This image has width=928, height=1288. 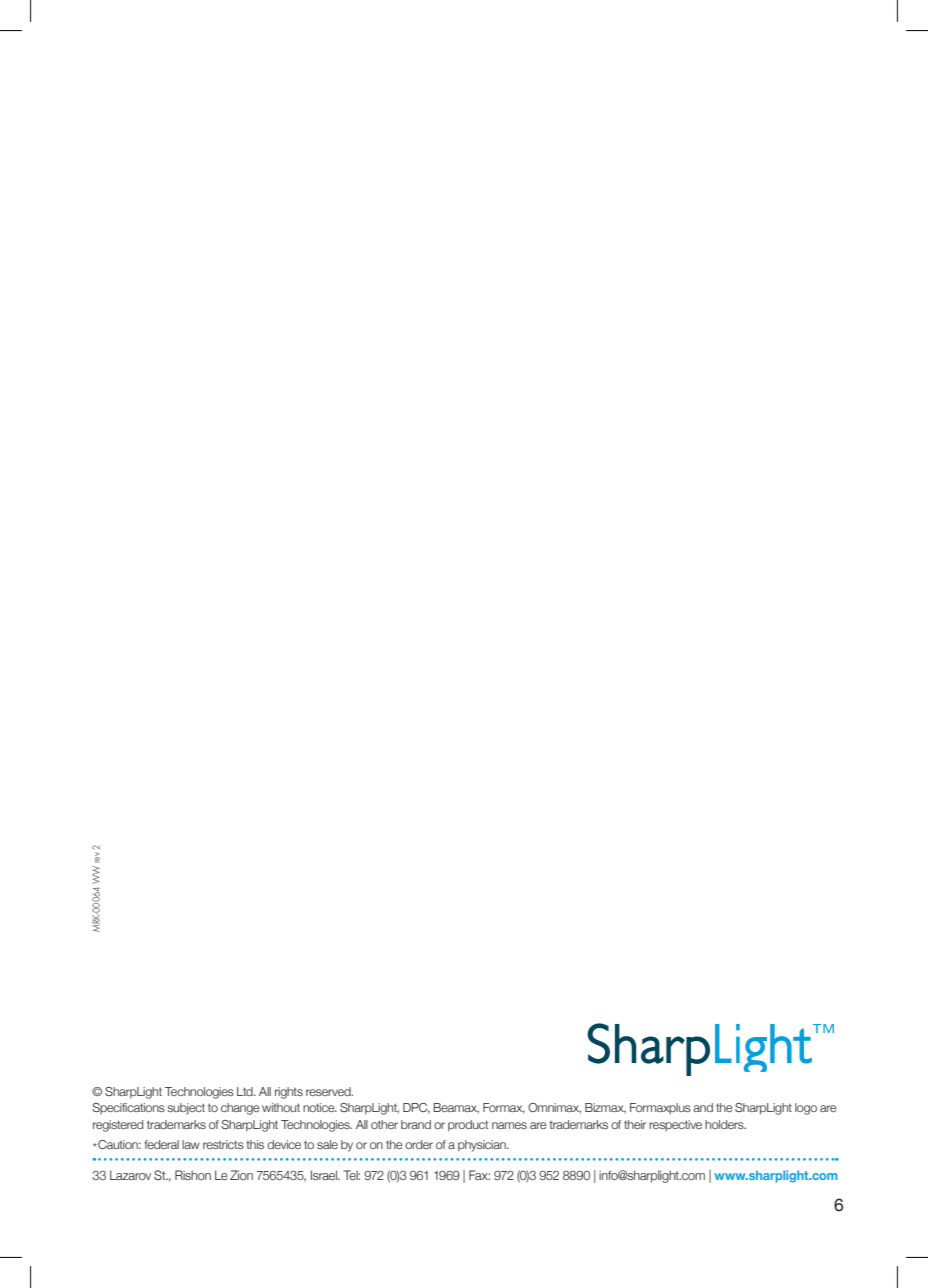 What do you see at coordinates (241, 1175) in the image?
I see `Zion` at bounding box center [241, 1175].
